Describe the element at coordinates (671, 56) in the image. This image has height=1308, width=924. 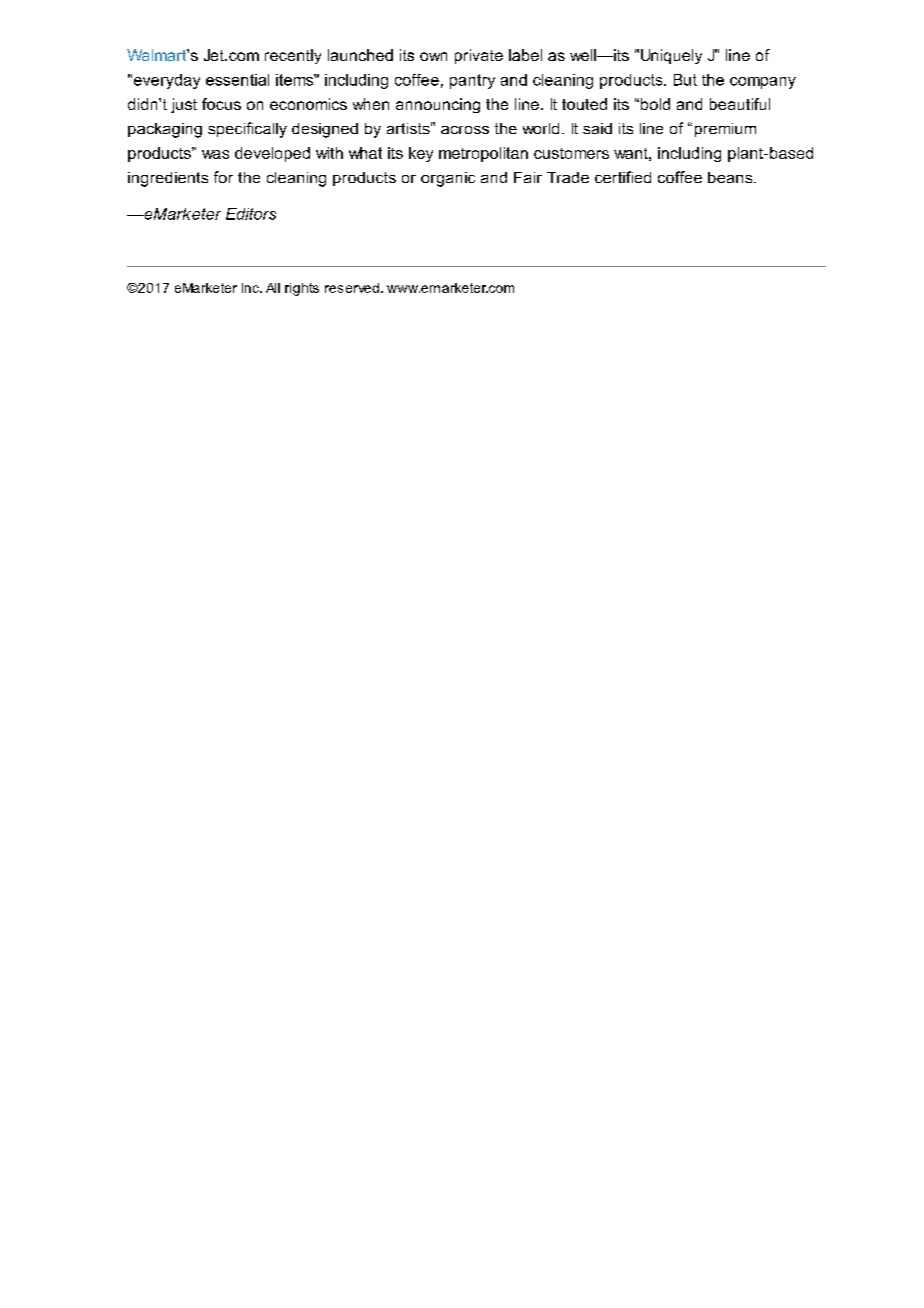
I see `Uniquely` at that location.
